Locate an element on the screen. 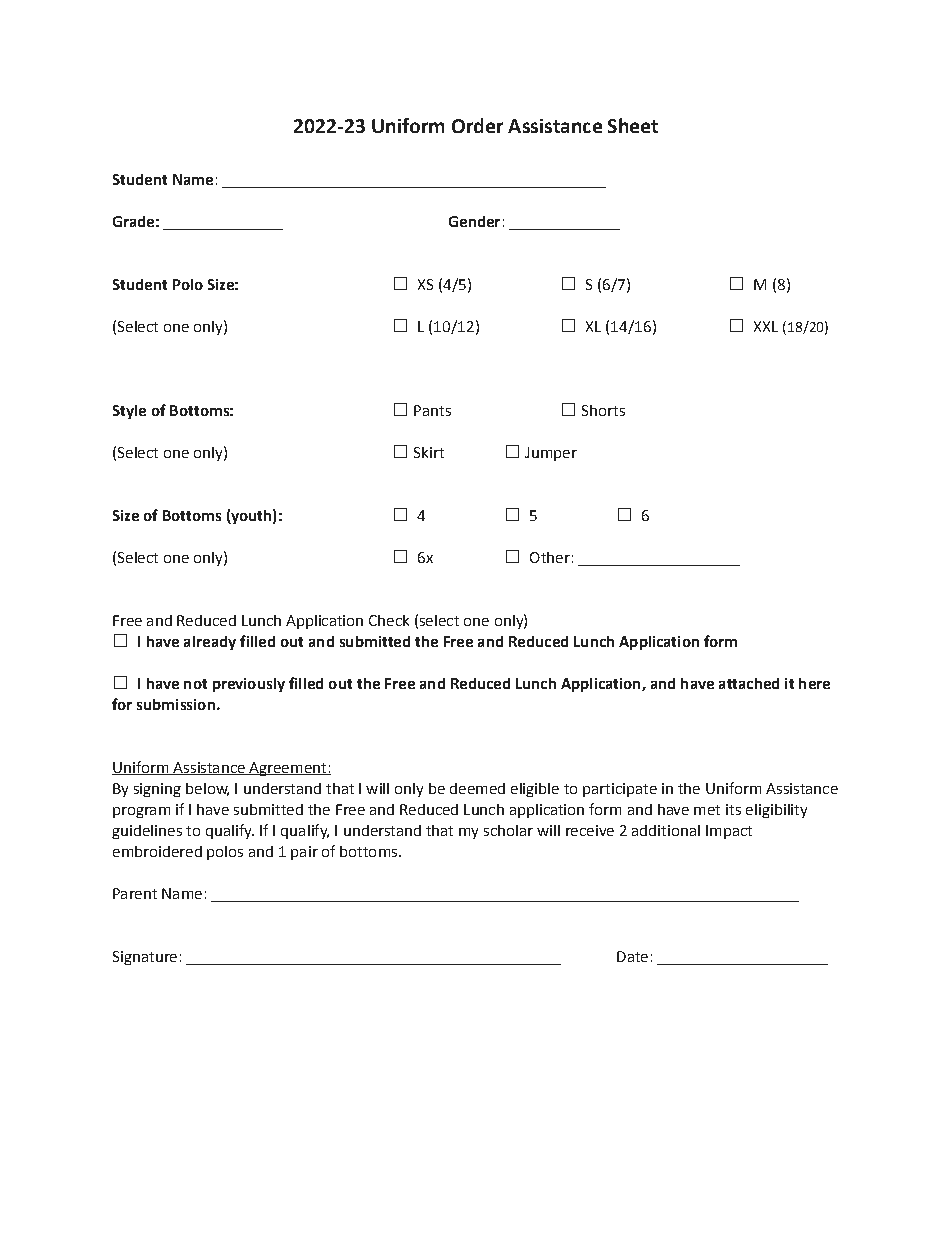 This screenshot has height=1233, width=952. deemed is located at coordinates (477, 788).
